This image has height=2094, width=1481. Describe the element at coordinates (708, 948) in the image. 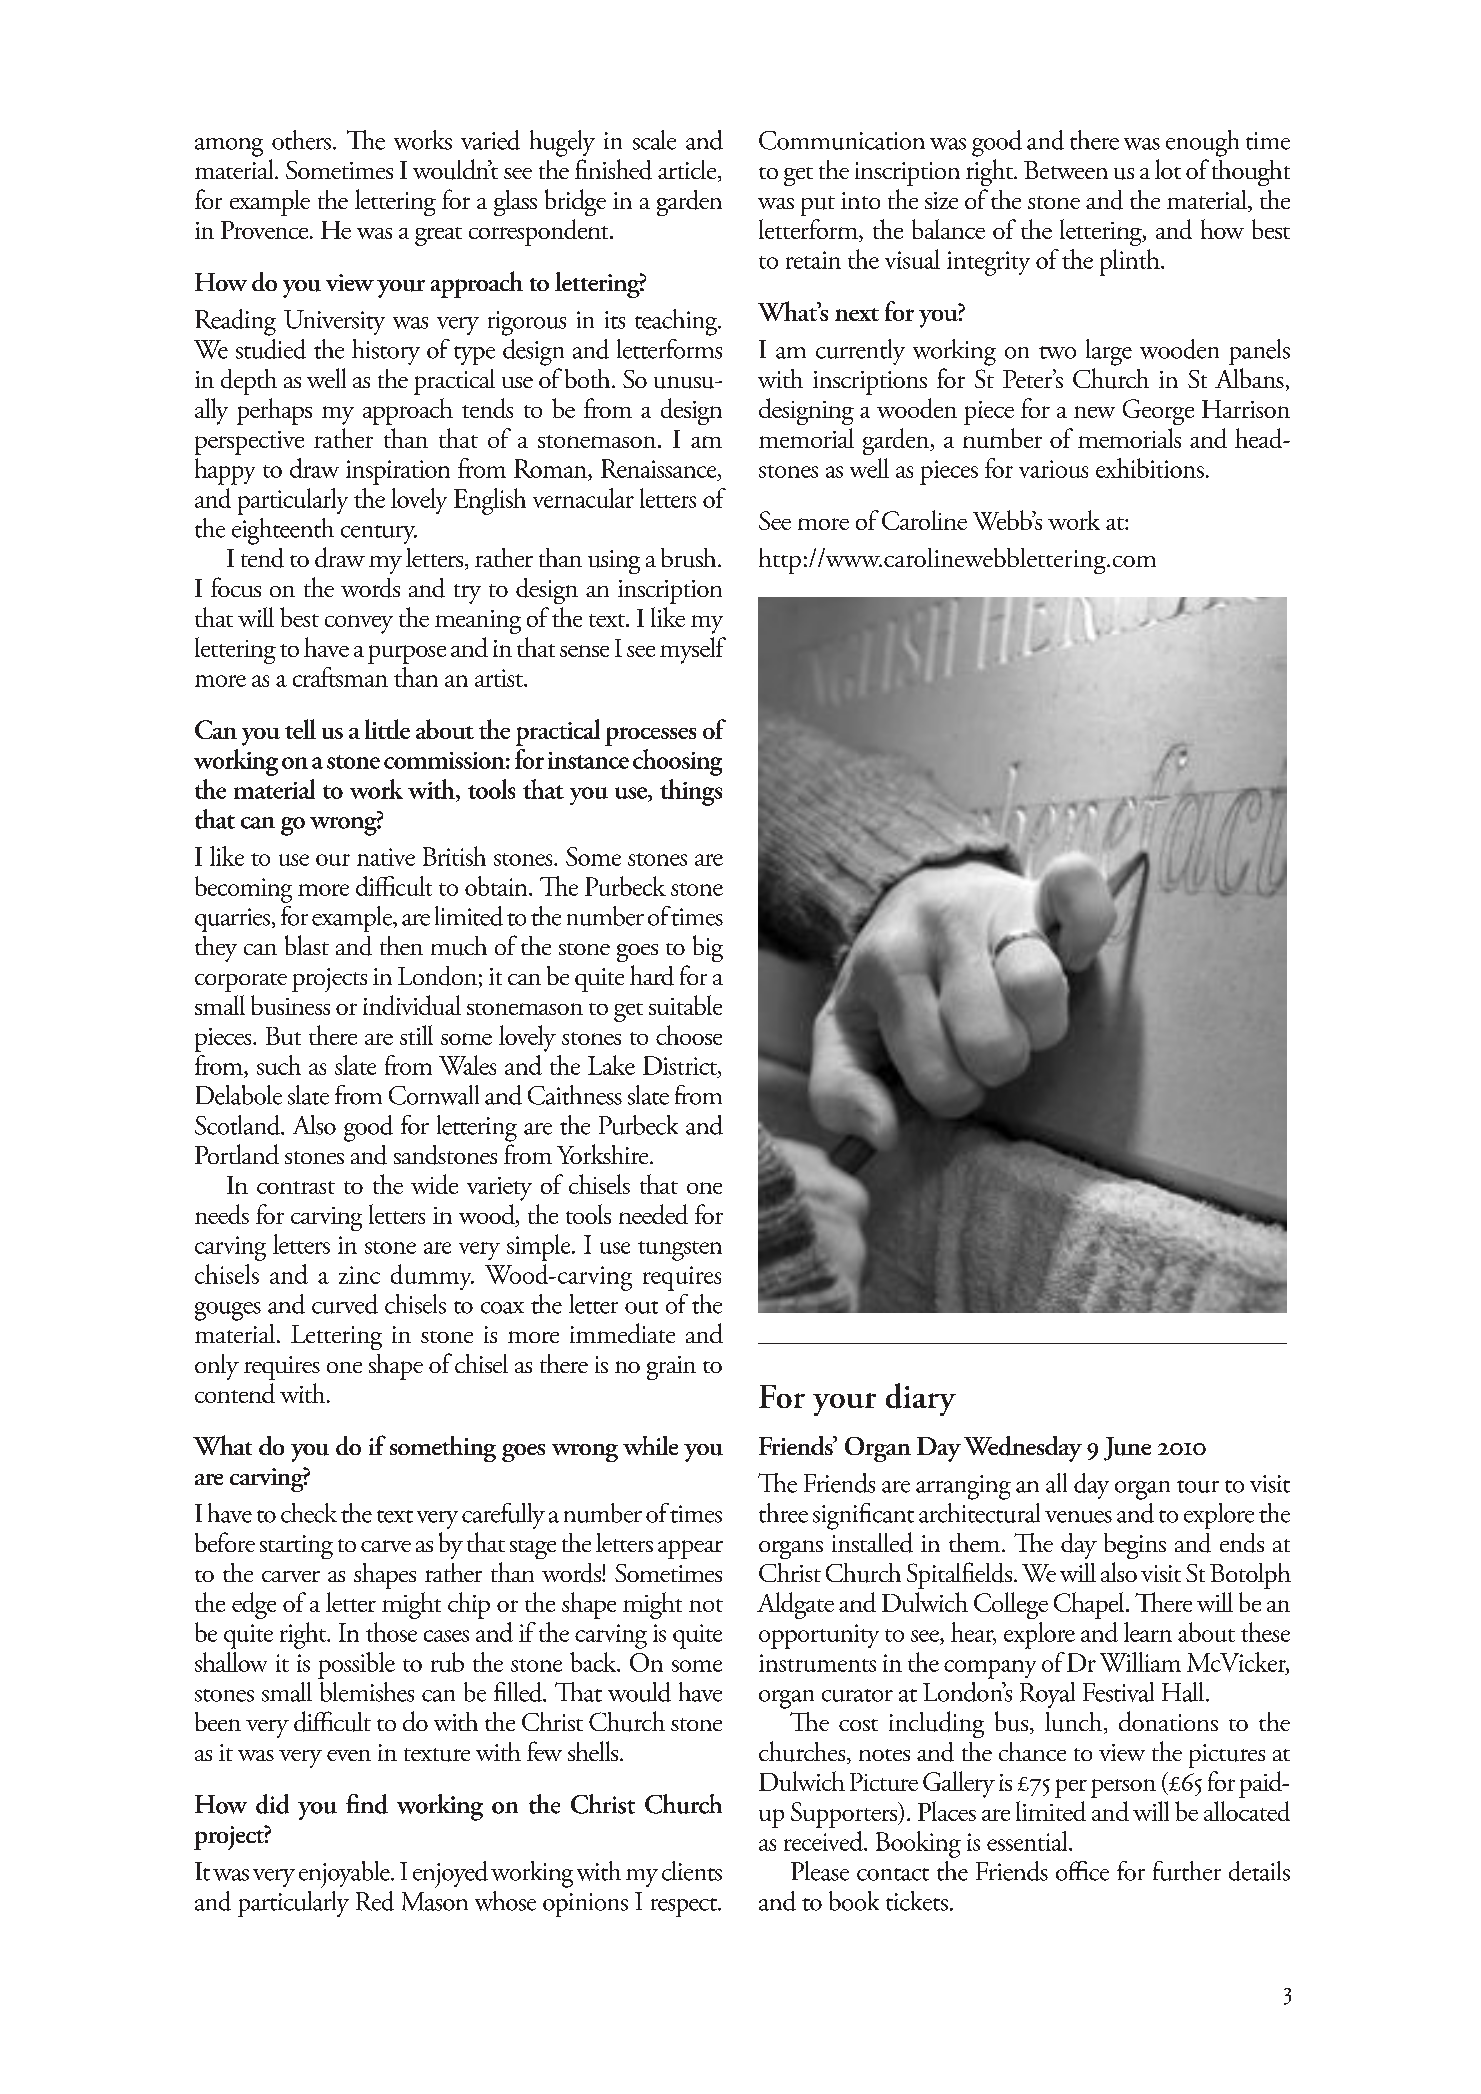

I see `big` at that location.
